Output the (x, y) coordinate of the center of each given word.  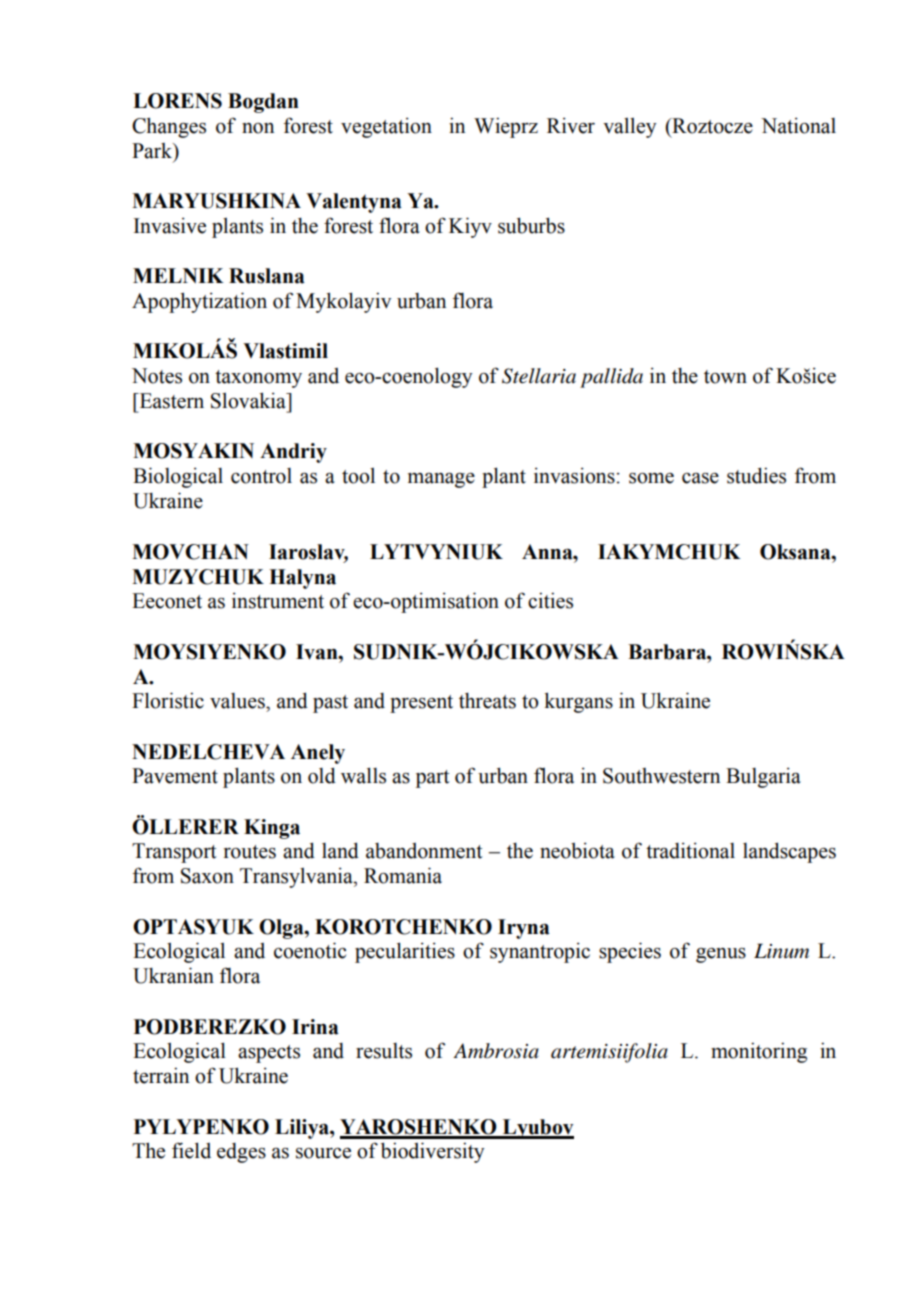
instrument (278, 601)
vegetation (386, 128)
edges (241, 1153)
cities (550, 600)
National (798, 126)
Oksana (796, 552)
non (258, 128)
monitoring (759, 1052)
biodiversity (433, 1152)
